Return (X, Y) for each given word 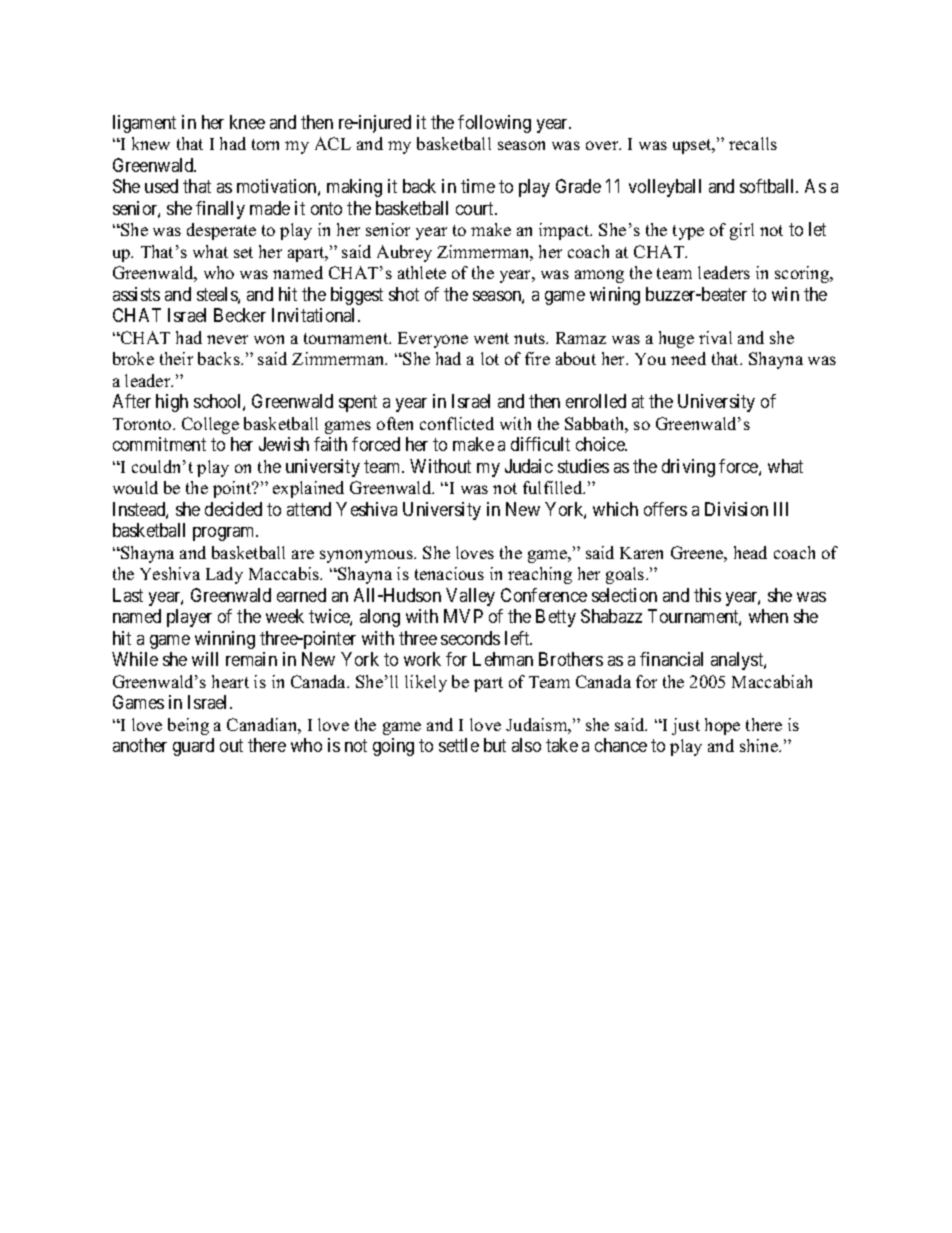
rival (715, 337)
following (494, 124)
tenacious (449, 573)
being (188, 726)
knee (247, 122)
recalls (753, 143)
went (491, 338)
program (225, 534)
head (750, 552)
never (227, 339)
